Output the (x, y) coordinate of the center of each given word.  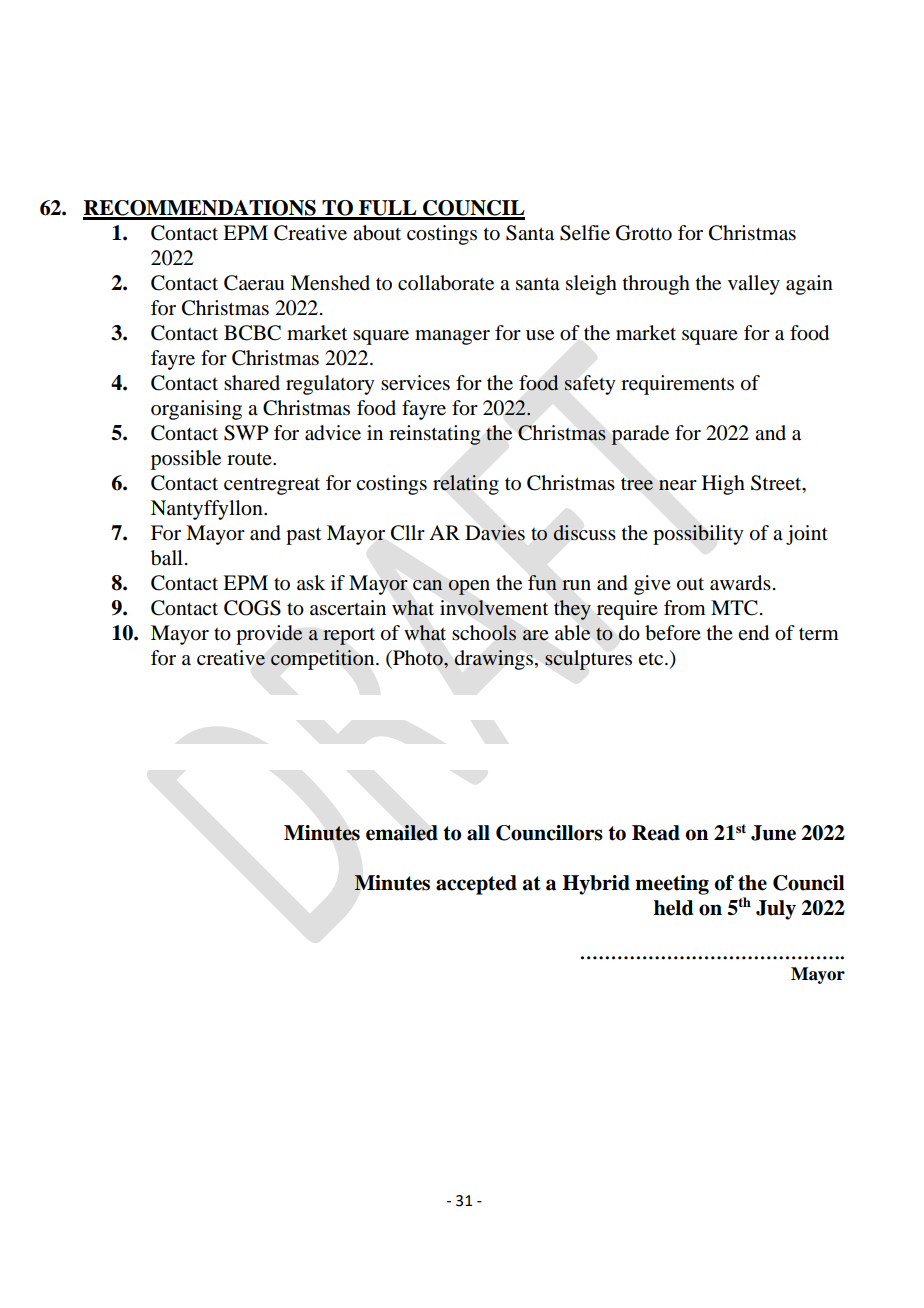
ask (311, 582)
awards (740, 583)
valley (754, 285)
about (377, 233)
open (469, 587)
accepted (476, 885)
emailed (402, 833)
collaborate (446, 283)
